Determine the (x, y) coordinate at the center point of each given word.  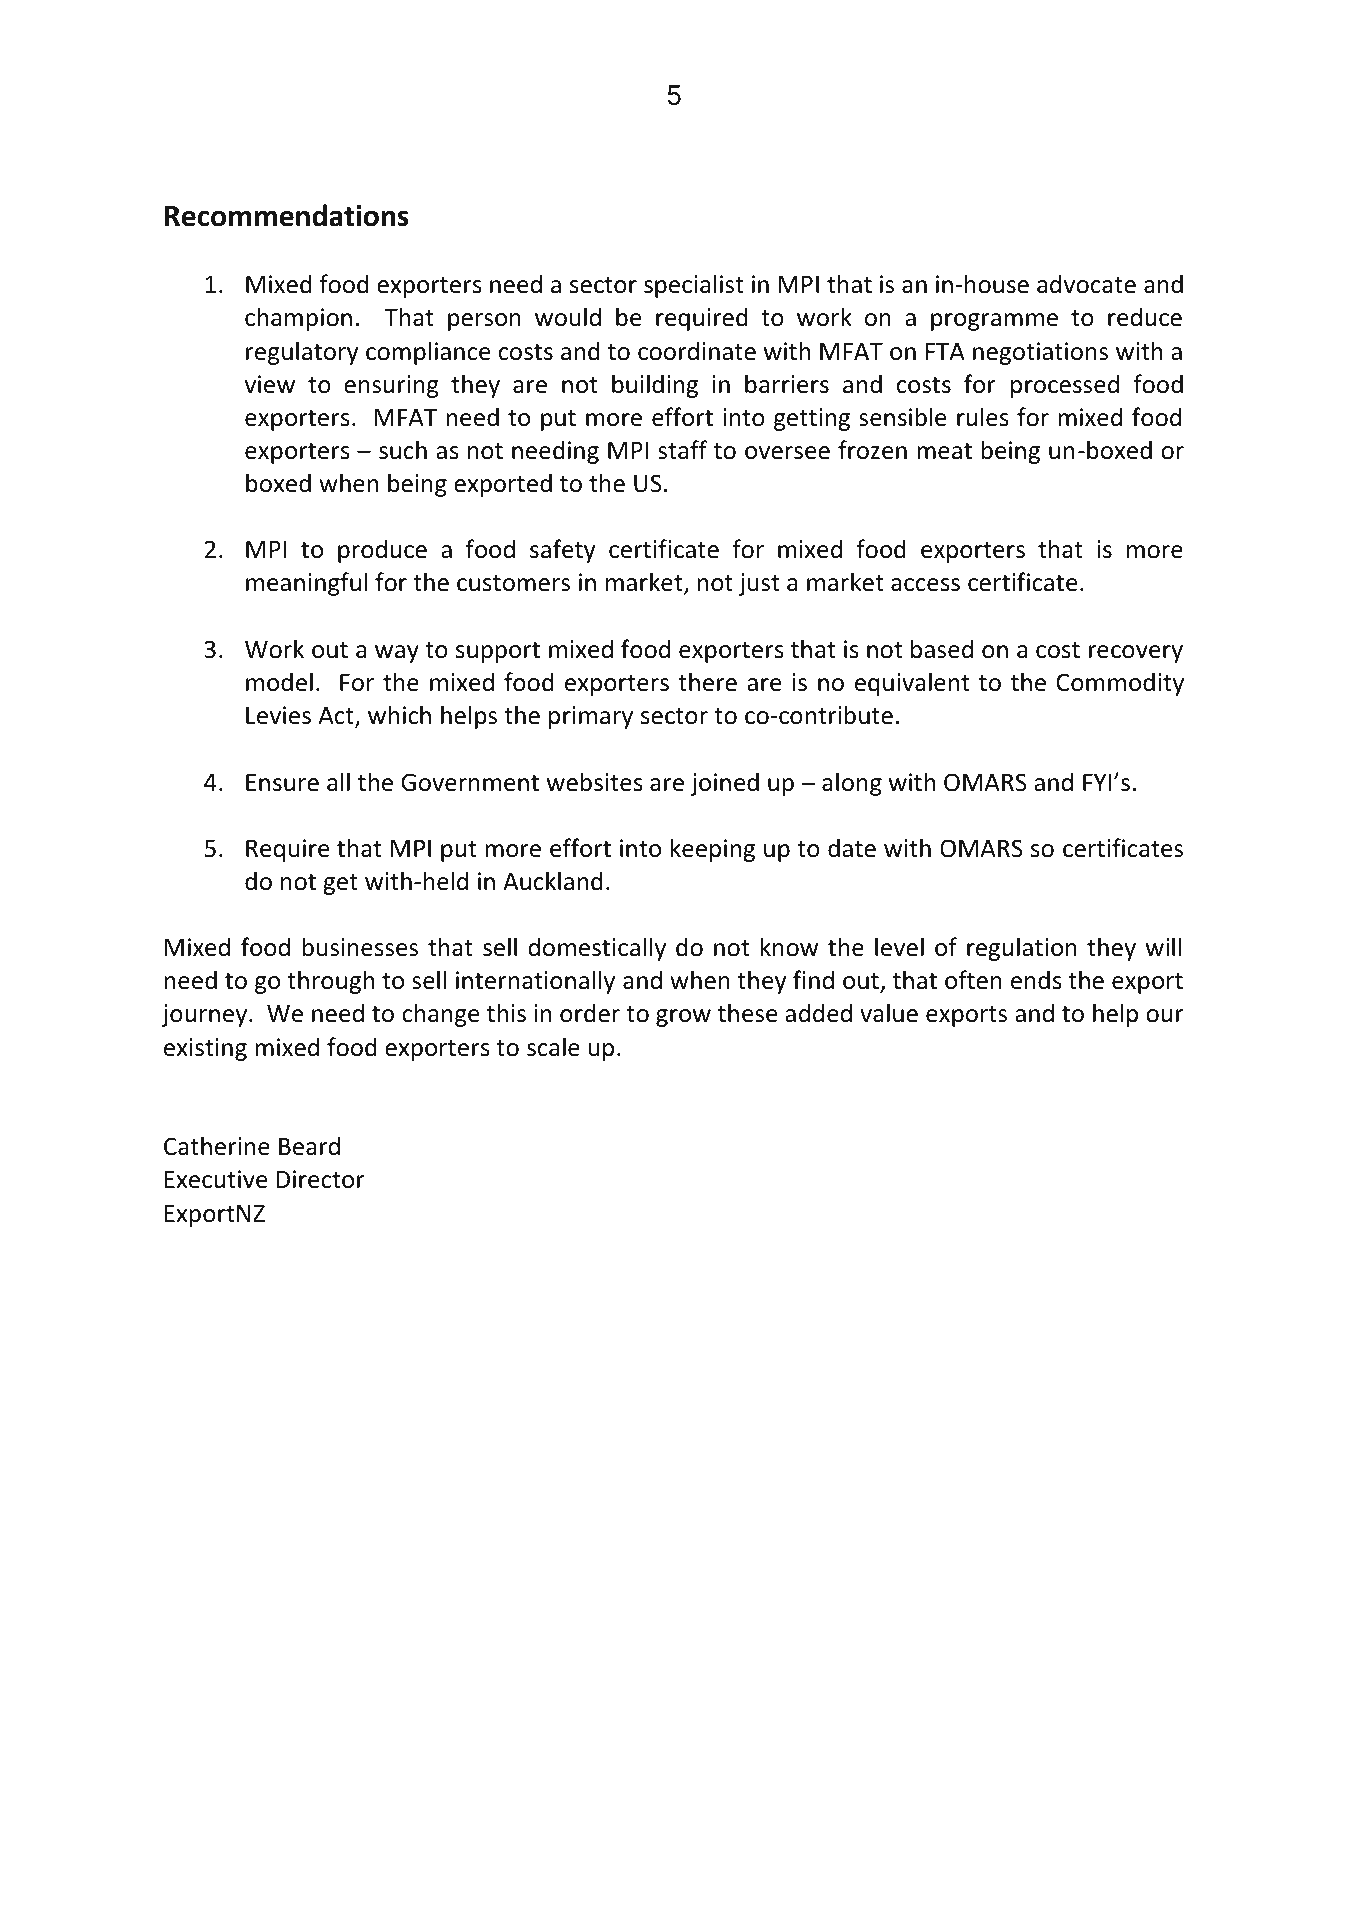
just (759, 584)
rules (983, 417)
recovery (1136, 654)
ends (1036, 980)
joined (725, 784)
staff (682, 450)
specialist (694, 286)
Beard (309, 1146)
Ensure (282, 783)
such (403, 450)
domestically (597, 949)
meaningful (306, 584)
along (852, 784)
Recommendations (287, 215)
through (330, 982)
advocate (1086, 284)
